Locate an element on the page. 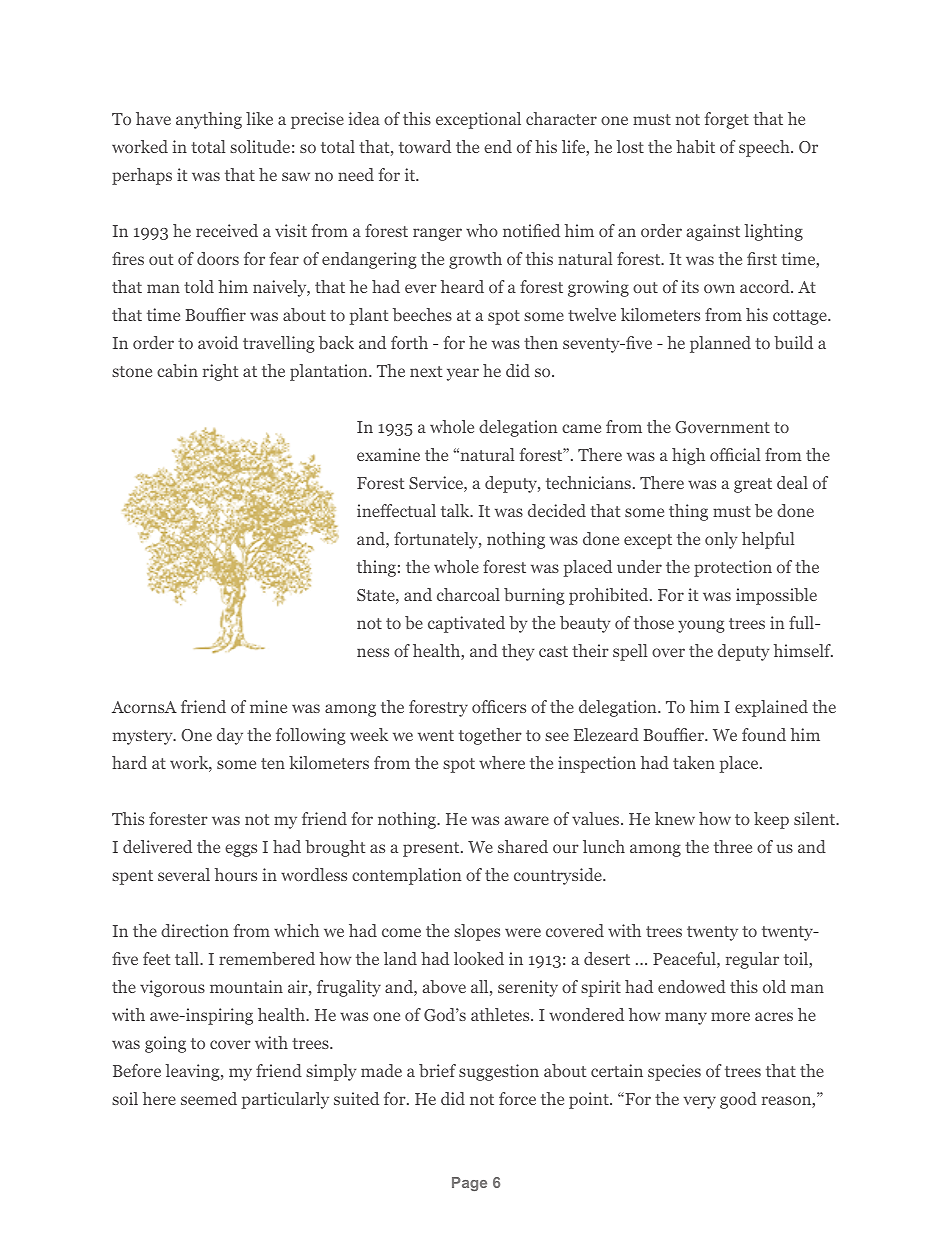  day is located at coordinates (230, 736).
